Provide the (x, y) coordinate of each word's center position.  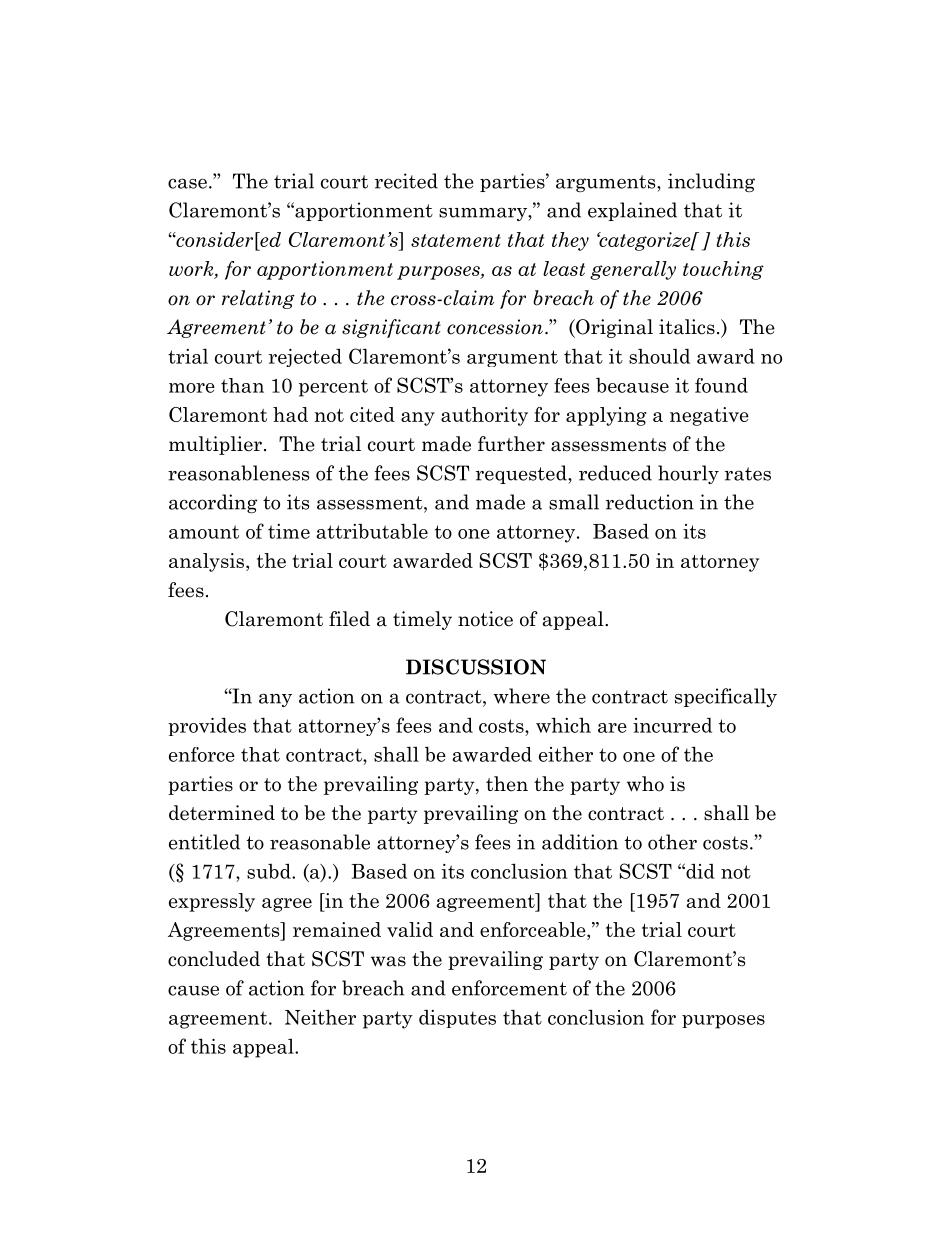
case (187, 183)
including (711, 182)
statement (456, 240)
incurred (672, 725)
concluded (214, 959)
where (522, 696)
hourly (688, 474)
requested (522, 474)
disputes (457, 1019)
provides (207, 726)
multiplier (215, 445)
